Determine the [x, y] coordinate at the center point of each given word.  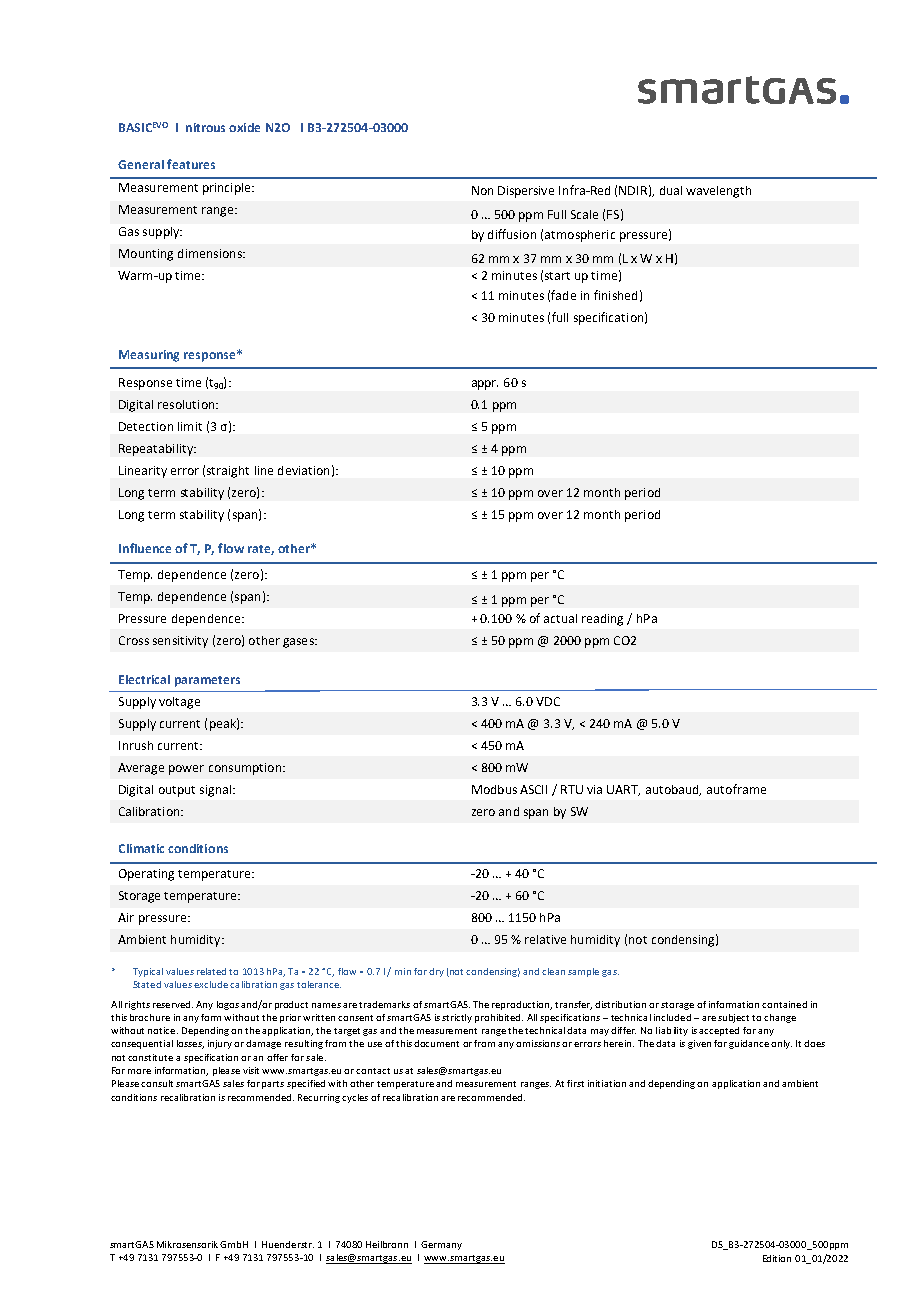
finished [615, 295]
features [191, 164]
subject [733, 1018]
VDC [548, 701]
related [211, 971]
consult [157, 1083]
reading [602, 620]
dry [436, 972]
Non [482, 190]
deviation [303, 470]
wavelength [718, 192]
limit [190, 426]
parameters [207, 681]
